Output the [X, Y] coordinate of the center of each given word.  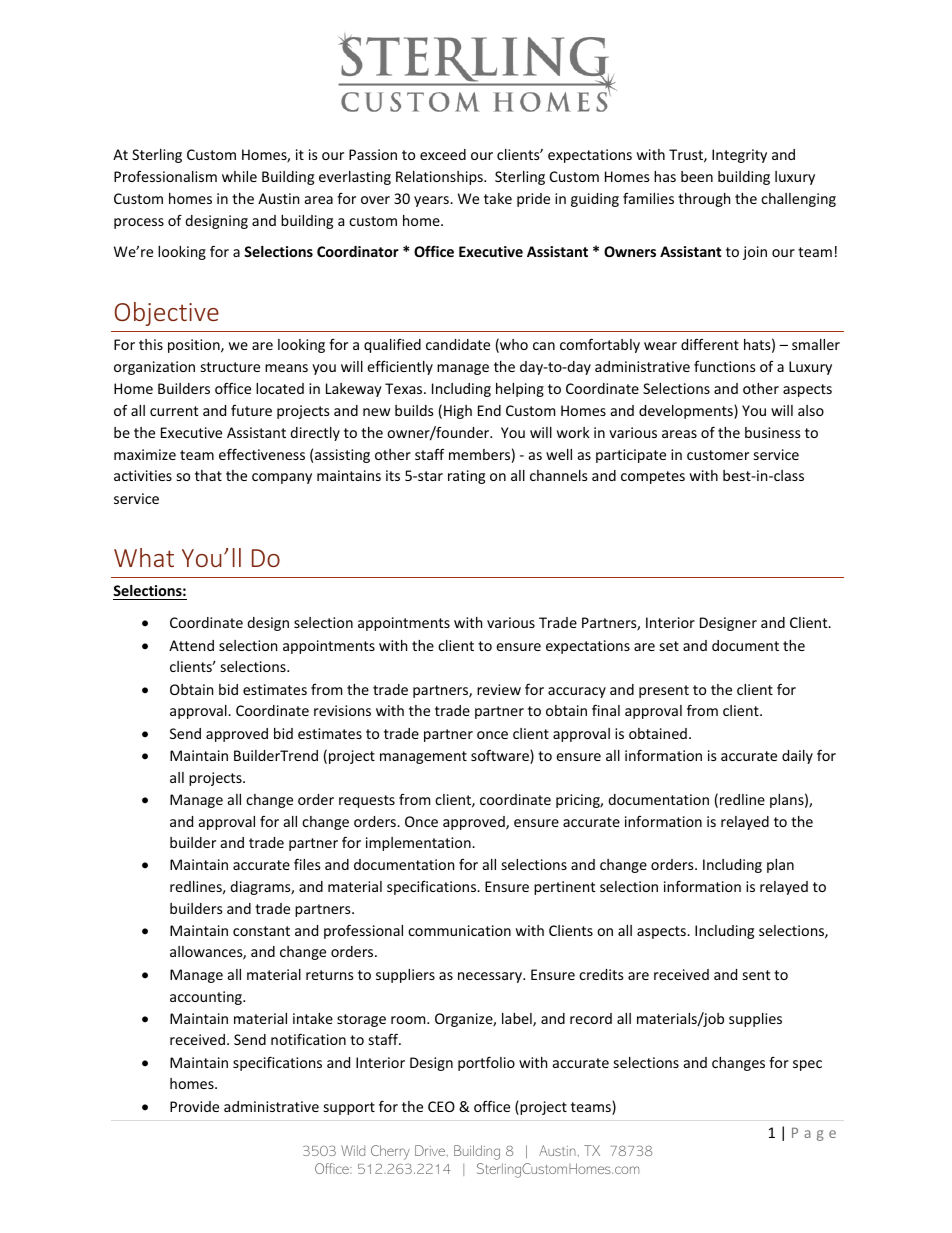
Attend [191, 645]
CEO [441, 1106]
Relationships [440, 178]
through [704, 200]
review [499, 689]
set [669, 646]
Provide [194, 1106]
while [239, 176]
